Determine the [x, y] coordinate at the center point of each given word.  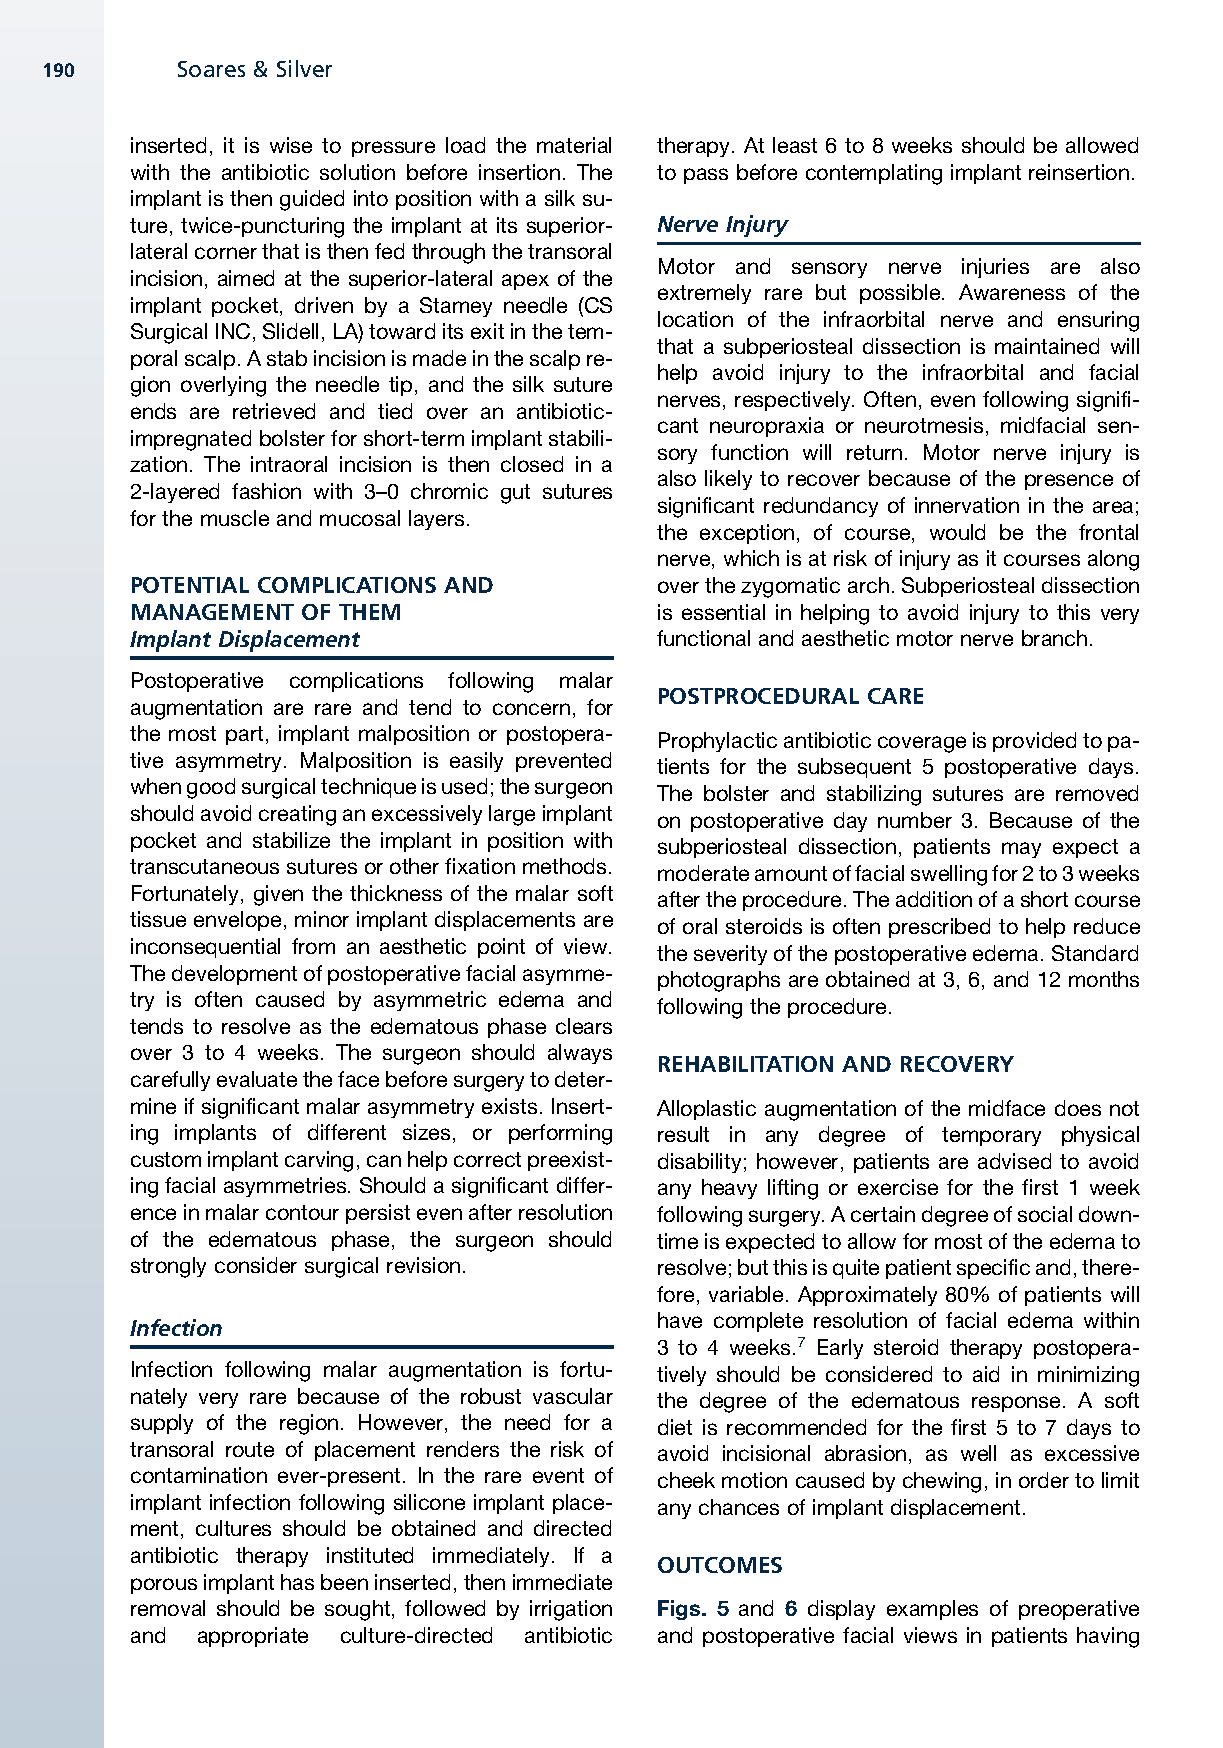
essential [723, 612]
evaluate [257, 1079]
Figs [680, 1610]
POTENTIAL [190, 585]
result [683, 1134]
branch [1054, 638]
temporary [991, 1136]
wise [291, 145]
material [574, 145]
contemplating [874, 174]
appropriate [253, 1637]
